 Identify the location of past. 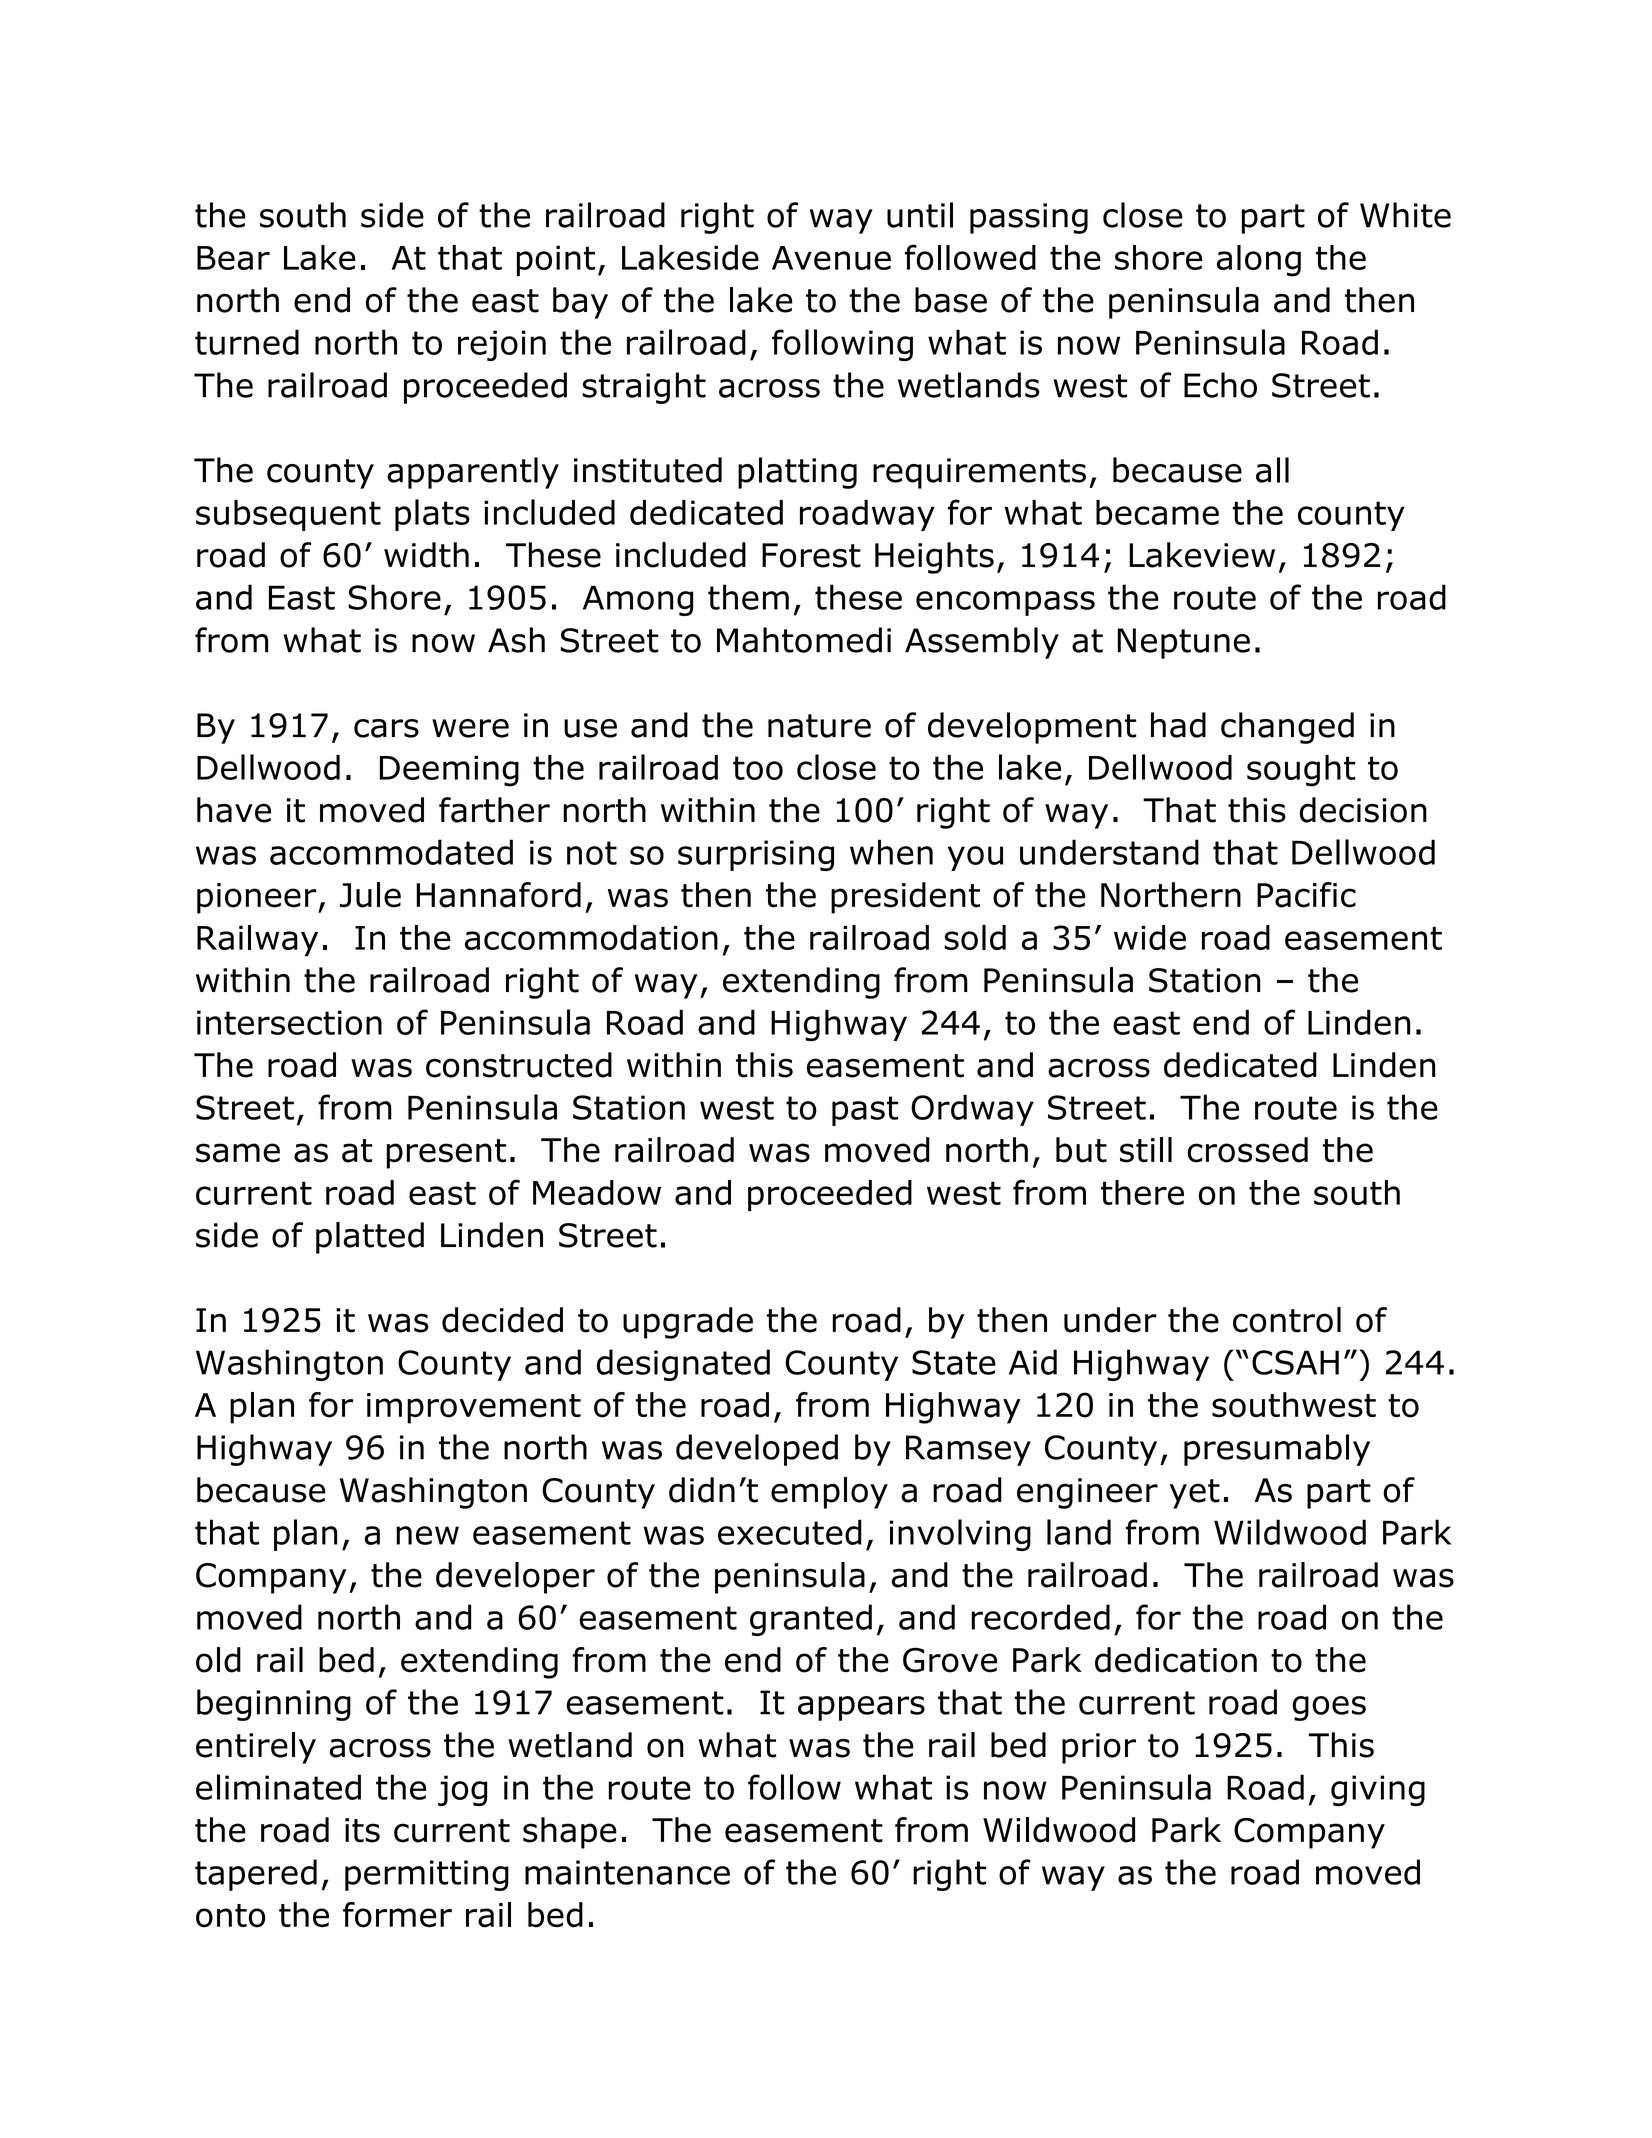
(865, 1111).
